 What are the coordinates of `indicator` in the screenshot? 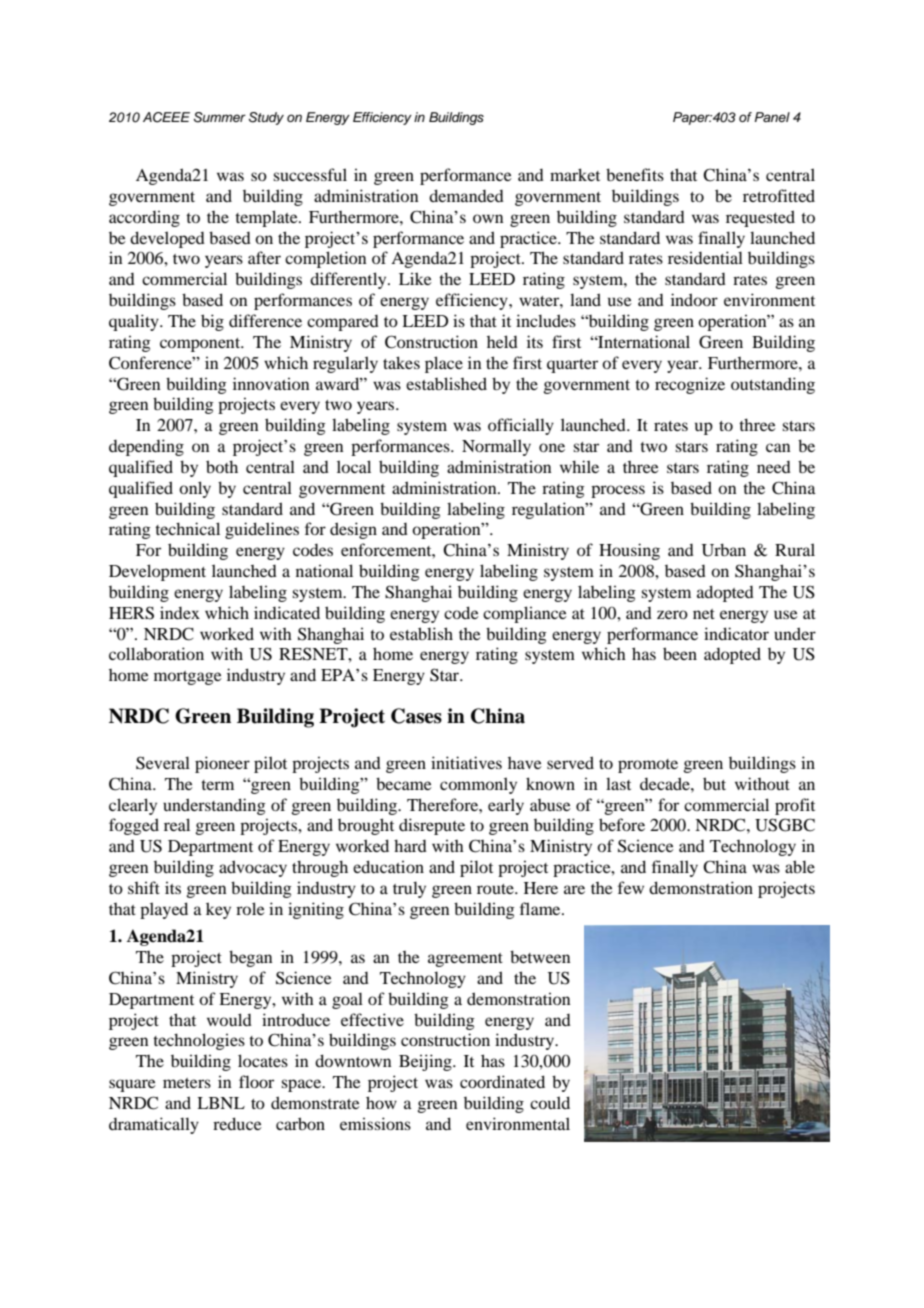 It's located at (736, 633).
